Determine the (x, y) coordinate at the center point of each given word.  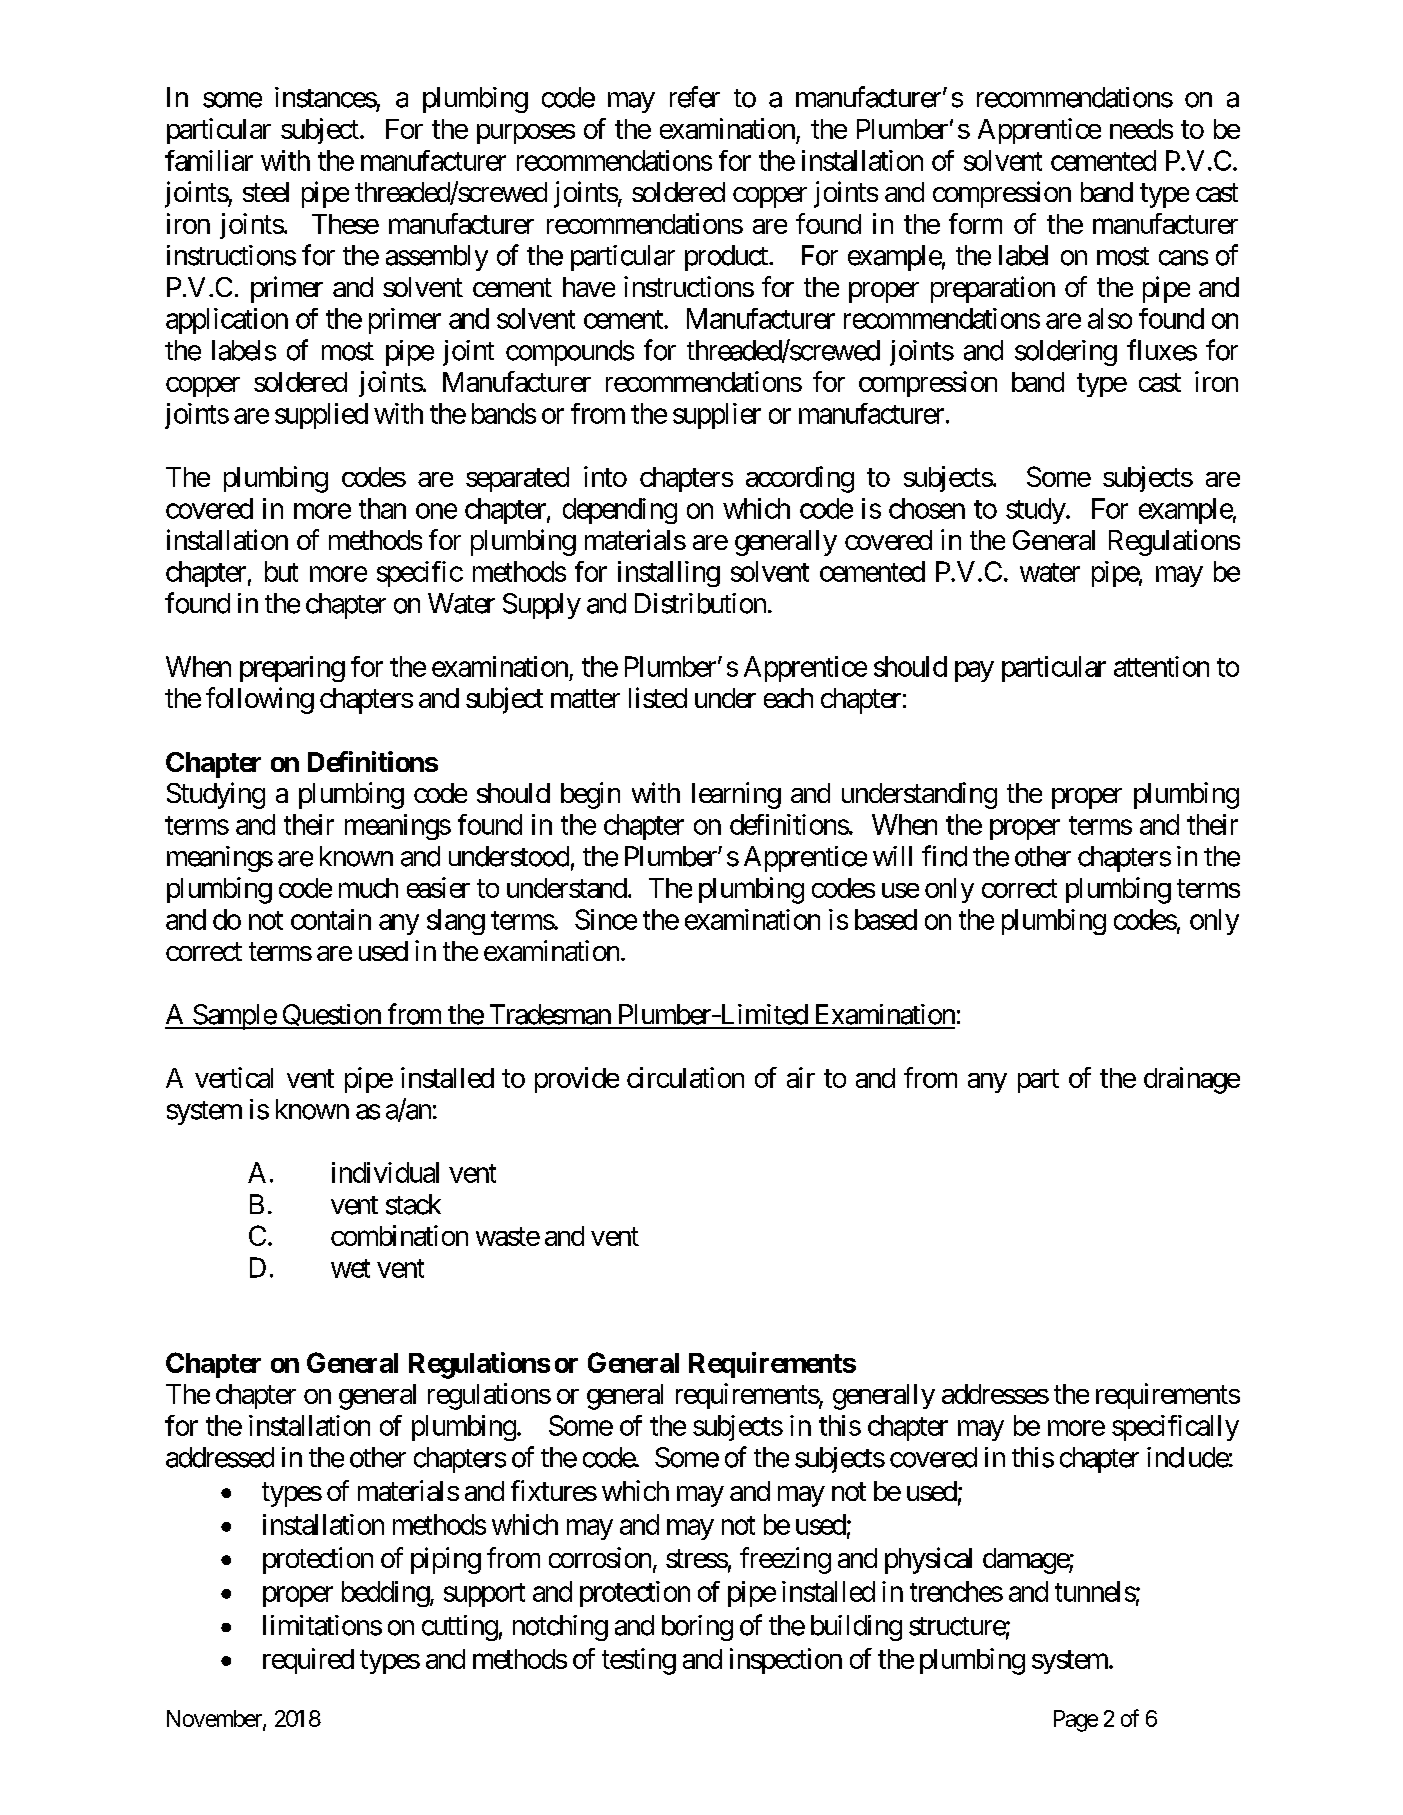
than (382, 508)
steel (266, 192)
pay (974, 671)
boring (697, 1628)
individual (385, 1172)
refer (695, 97)
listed (658, 697)
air (801, 1077)
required (308, 1661)
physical (928, 1560)
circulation (685, 1077)
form (975, 223)
